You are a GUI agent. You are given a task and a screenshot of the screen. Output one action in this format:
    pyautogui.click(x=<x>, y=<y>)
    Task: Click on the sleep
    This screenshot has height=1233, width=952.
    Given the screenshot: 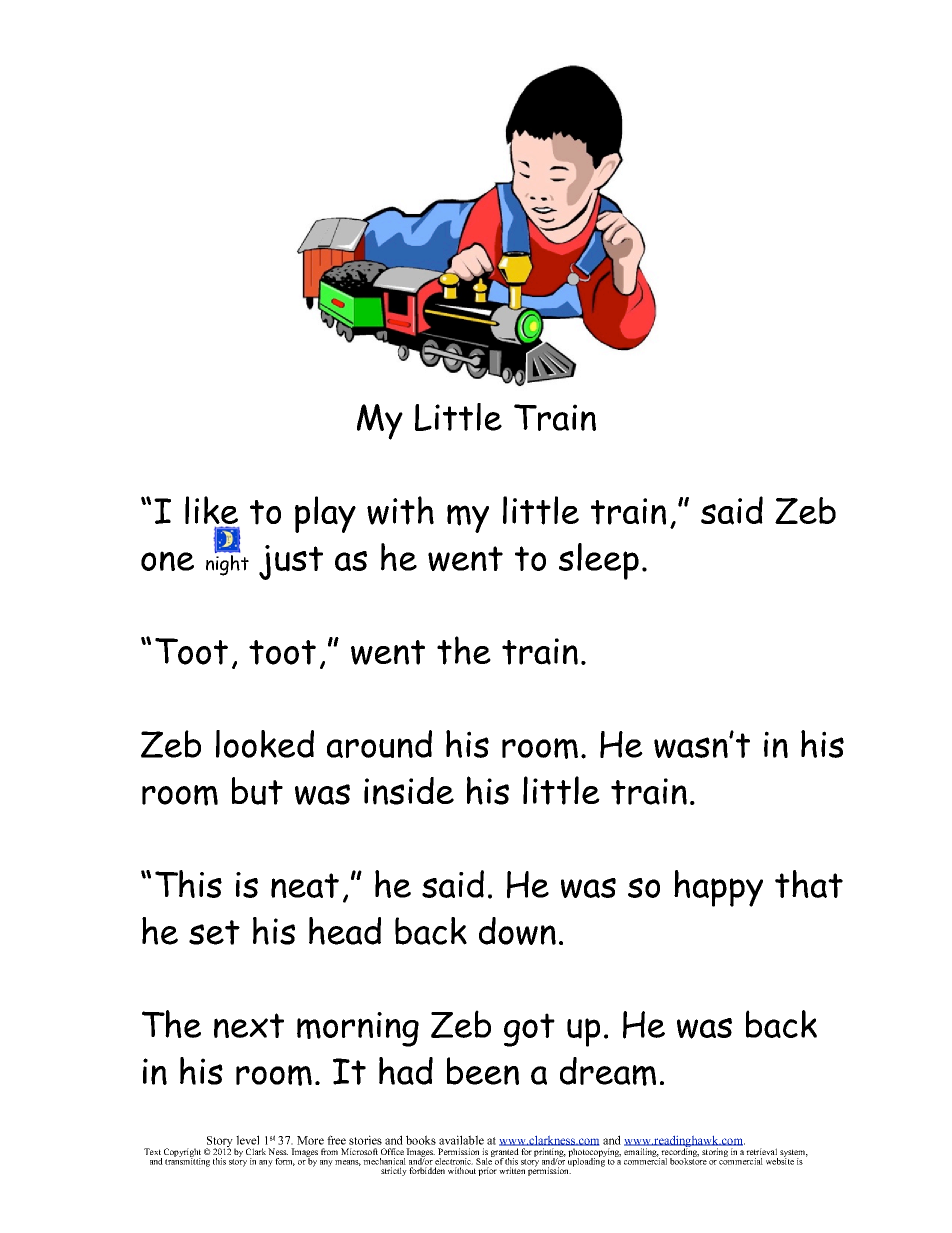 What is the action you would take?
    pyautogui.click(x=599, y=561)
